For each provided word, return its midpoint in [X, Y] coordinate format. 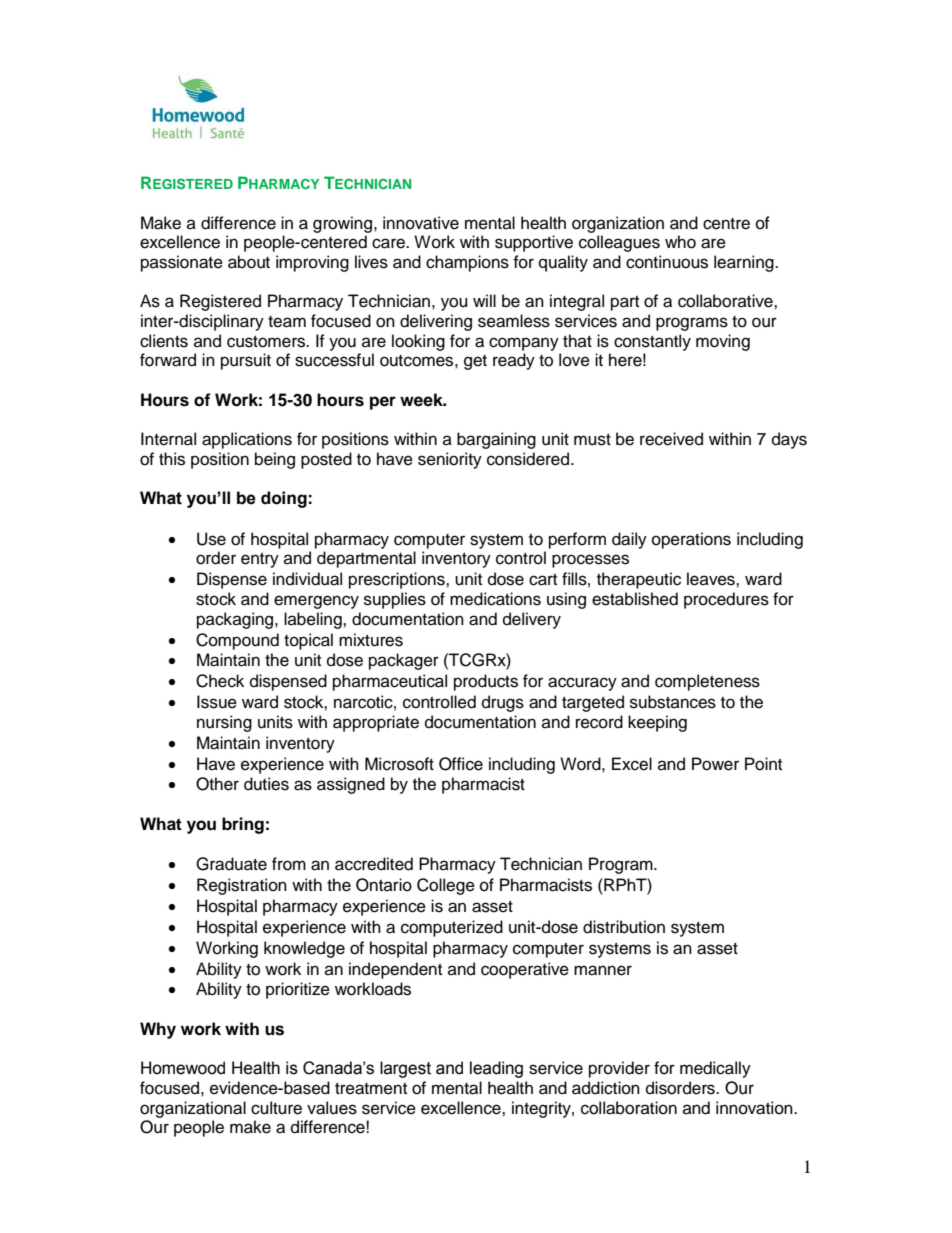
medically [715, 1069]
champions [467, 263]
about [249, 262]
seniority [450, 460]
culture [276, 1108]
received [671, 439]
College [446, 886]
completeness [707, 682]
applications [247, 440]
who [680, 242]
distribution [624, 927]
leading [496, 1069]
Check [220, 681]
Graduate [231, 864]
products [486, 682]
